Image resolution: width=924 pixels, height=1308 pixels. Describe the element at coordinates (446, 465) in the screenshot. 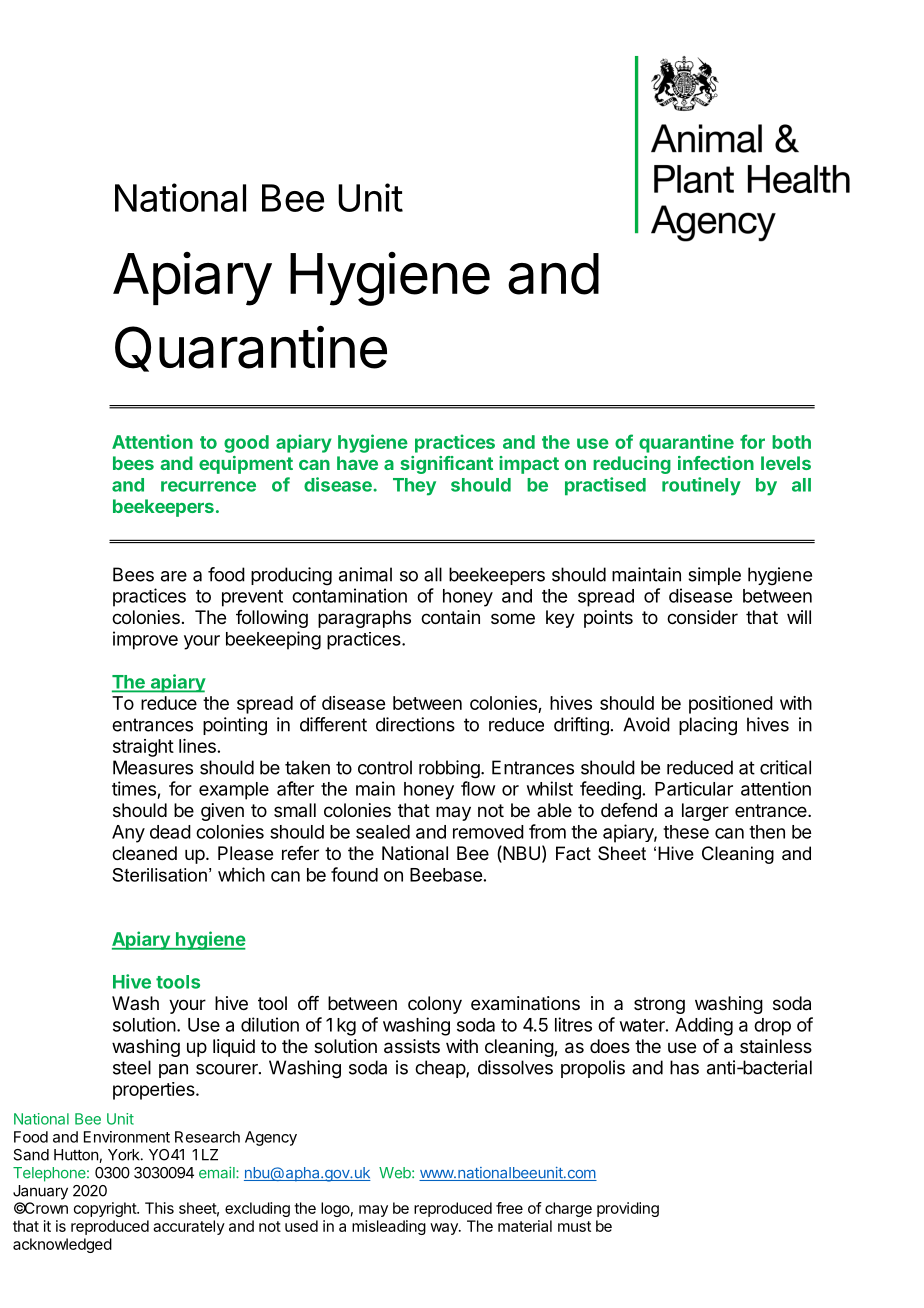

I see `significant` at that location.
